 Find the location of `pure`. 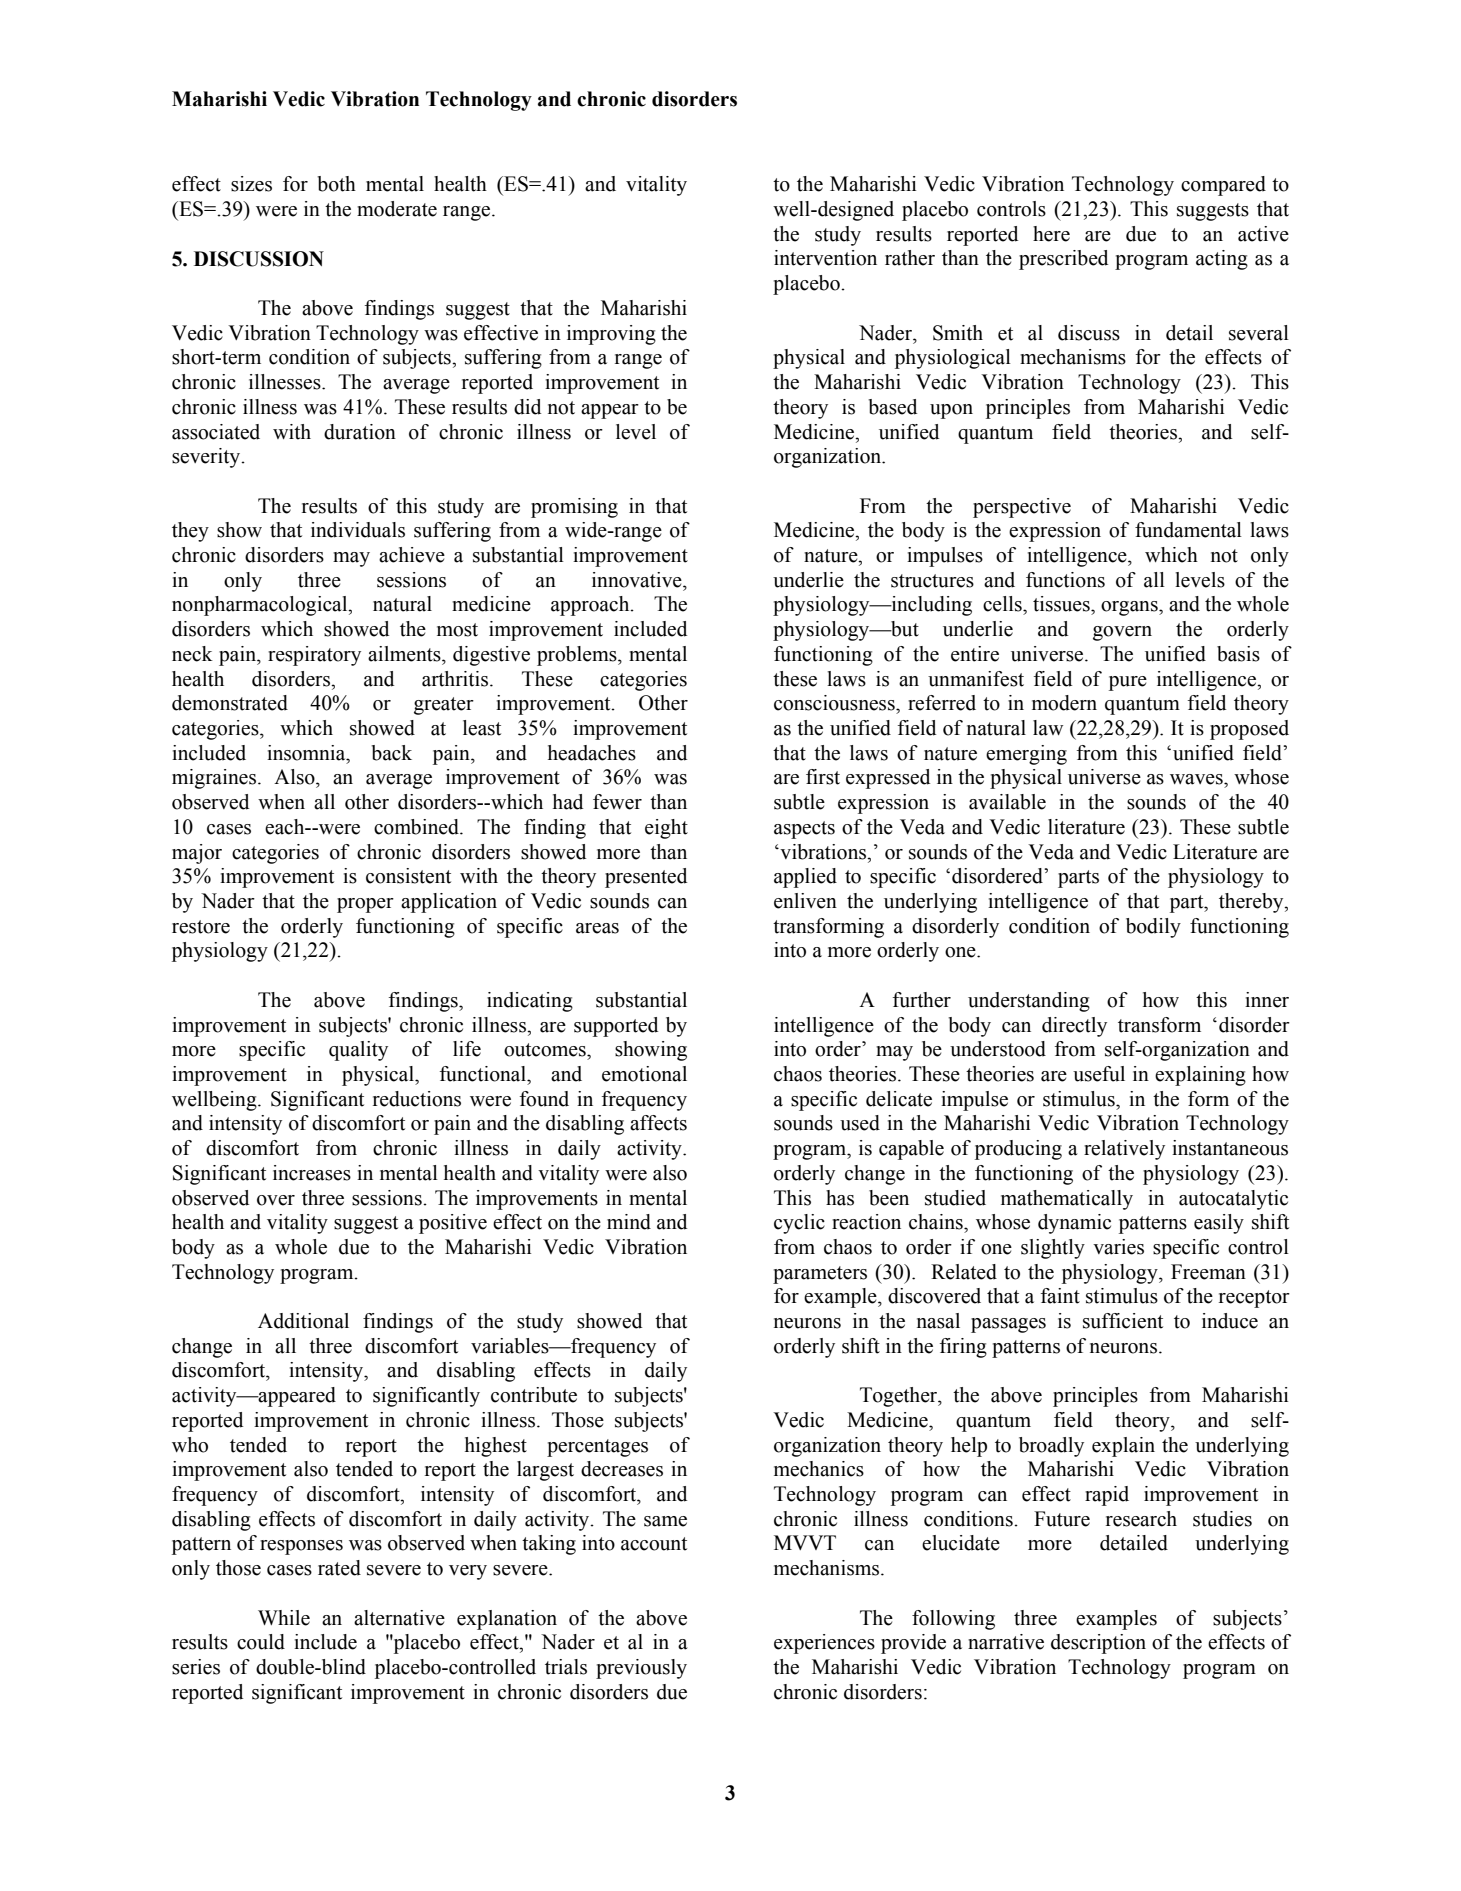

pure is located at coordinates (1128, 683).
